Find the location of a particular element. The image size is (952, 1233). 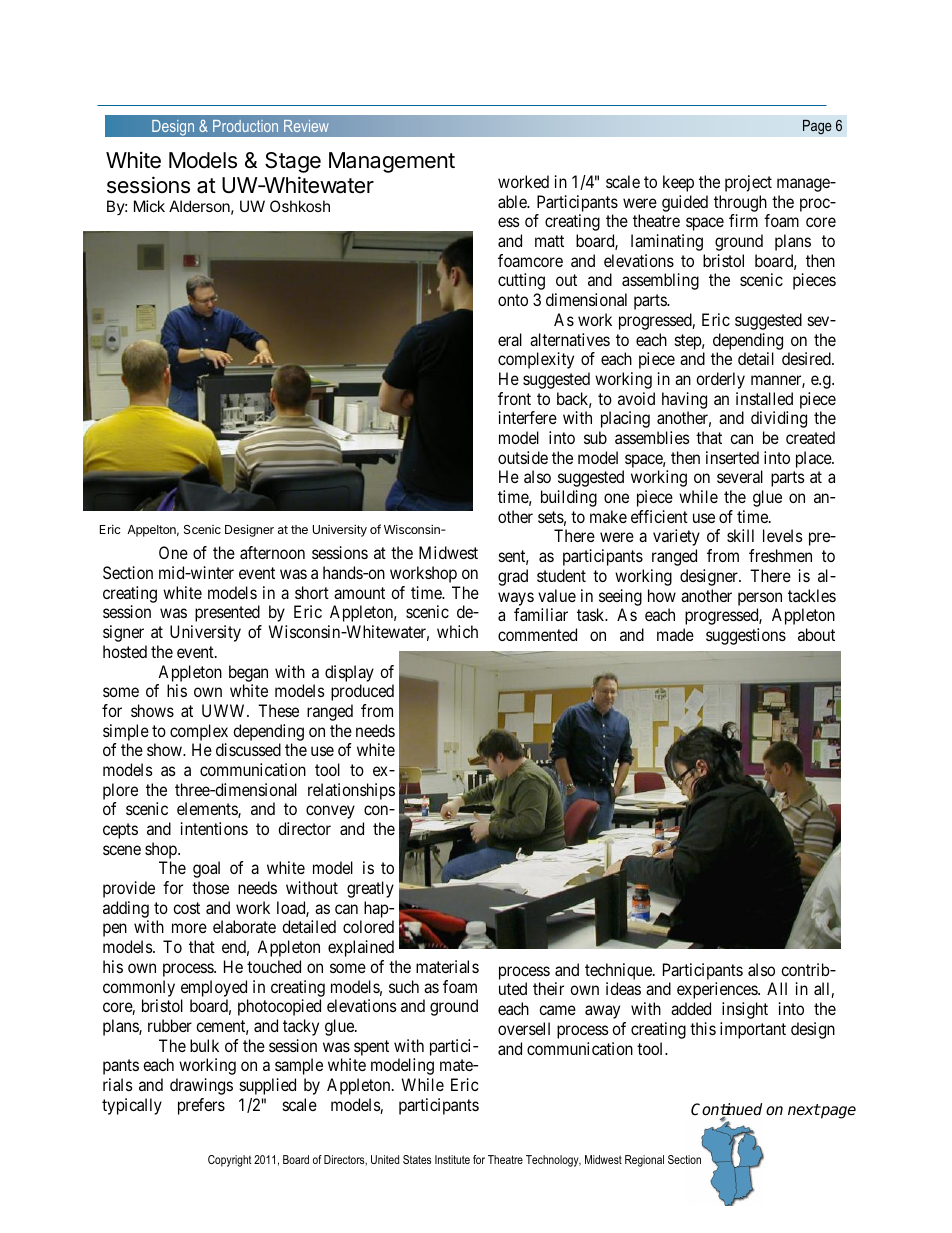

Production is located at coordinates (245, 126).
